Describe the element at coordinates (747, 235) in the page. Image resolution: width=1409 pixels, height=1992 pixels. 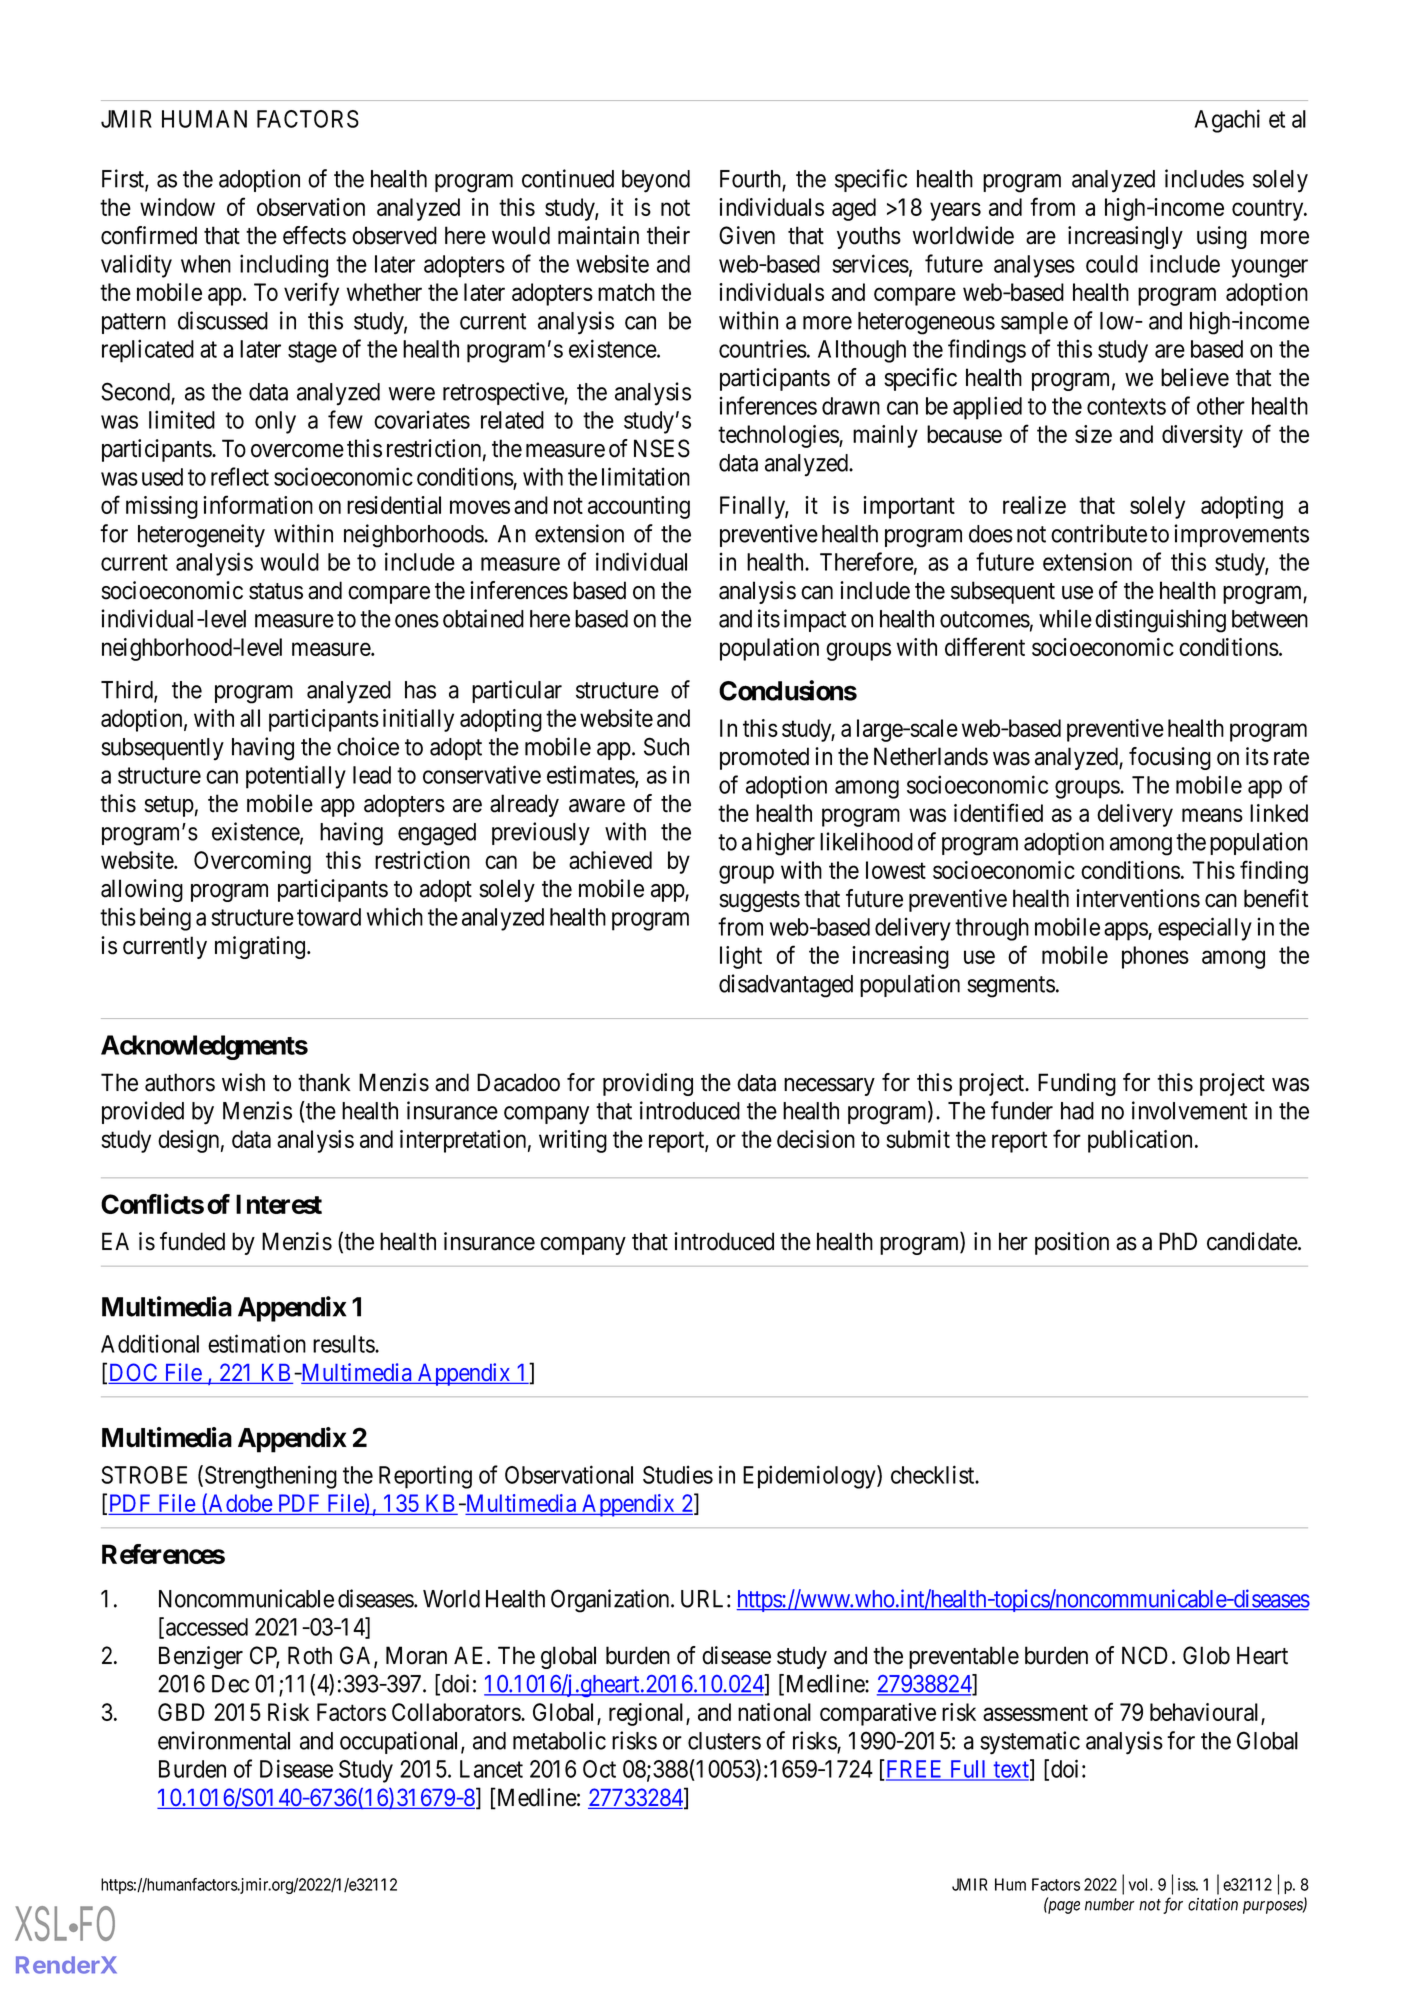
I see `Given` at that location.
